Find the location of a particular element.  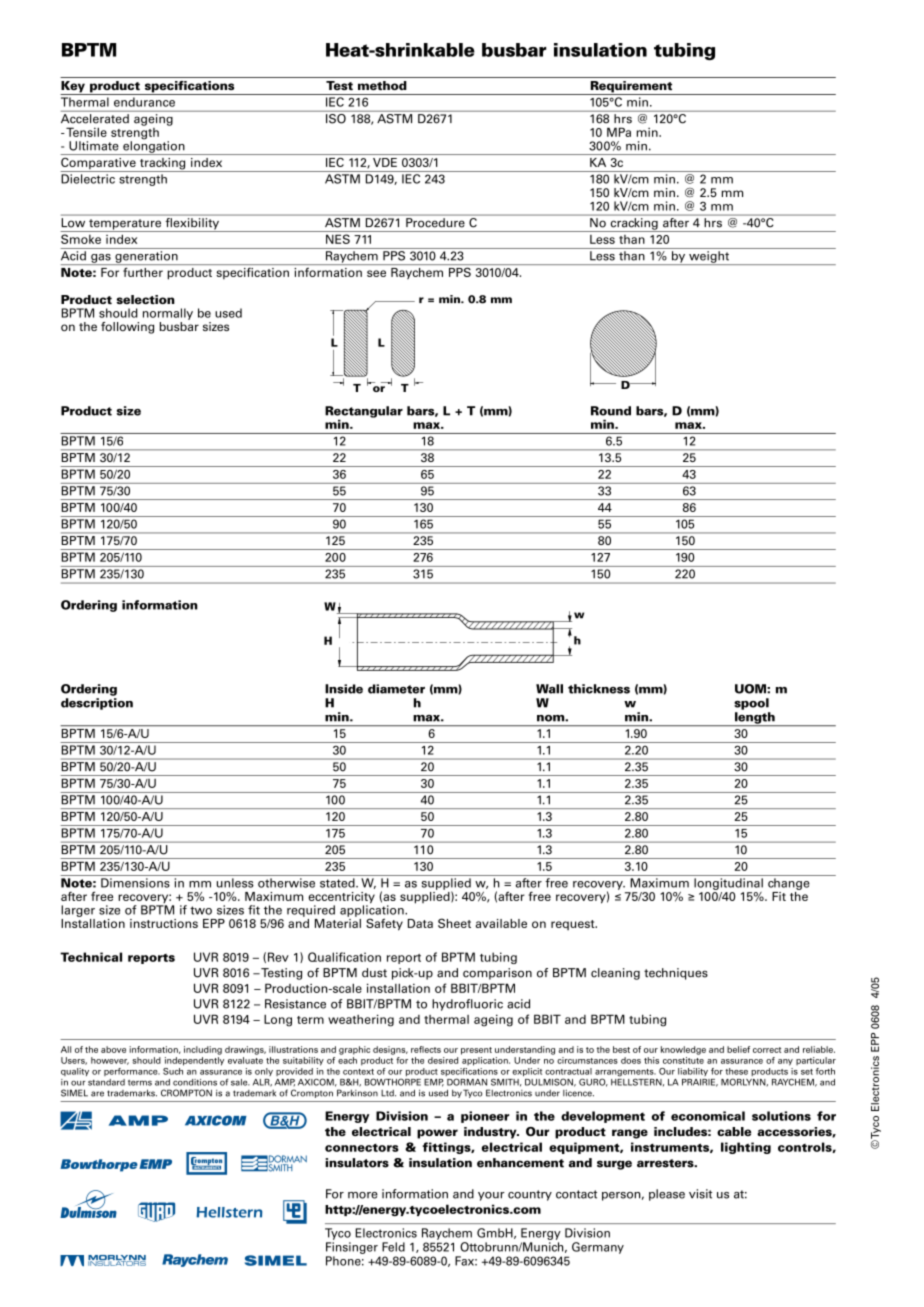

cracking is located at coordinates (634, 225).
